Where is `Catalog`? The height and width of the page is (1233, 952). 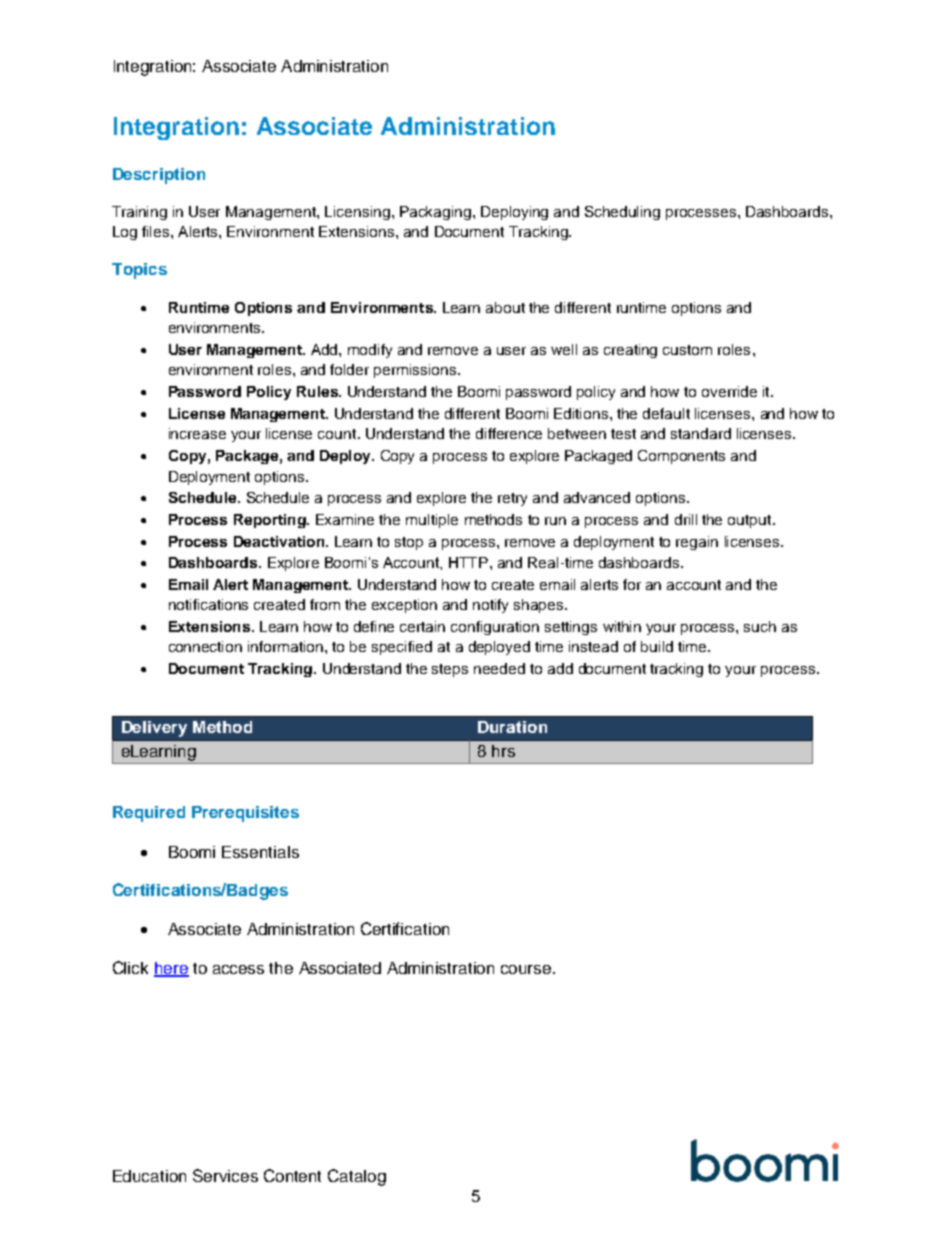 Catalog is located at coordinates (357, 1177).
